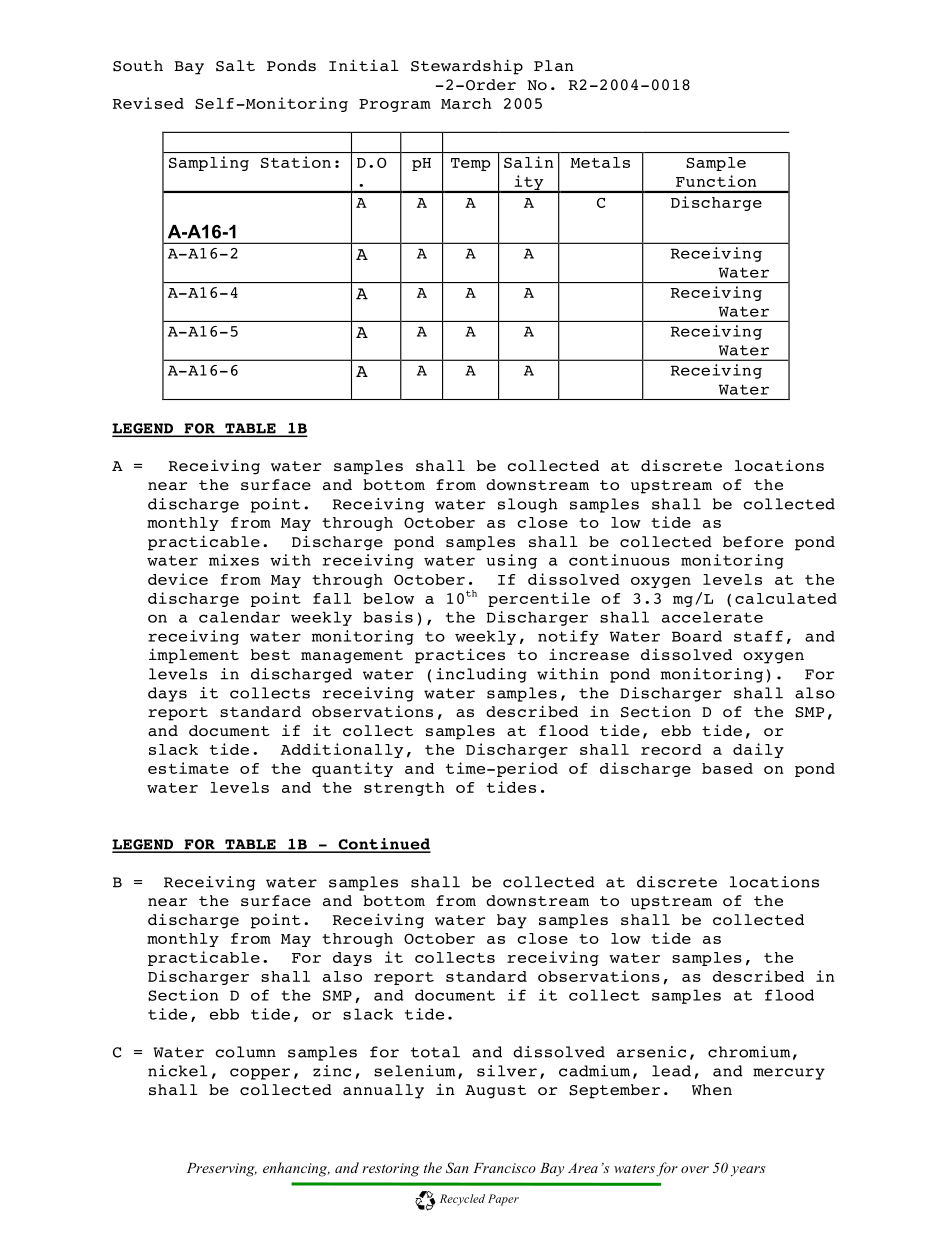 The height and width of the screenshot is (1233, 952). What do you see at coordinates (457, 1168) in the screenshot?
I see `San` at bounding box center [457, 1168].
